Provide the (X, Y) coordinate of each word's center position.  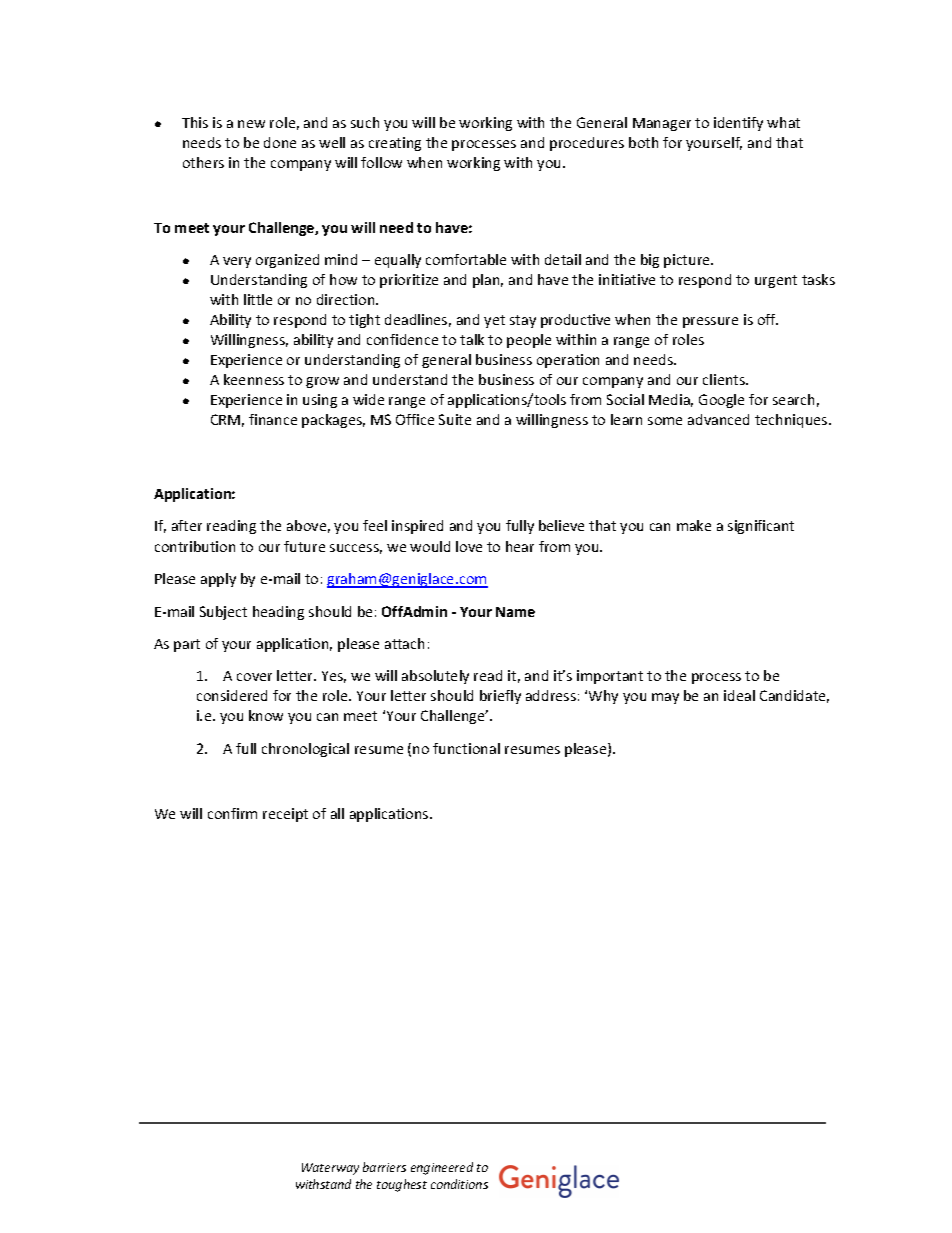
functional (466, 748)
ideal (739, 695)
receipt (285, 815)
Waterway (330, 1169)
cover (254, 677)
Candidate (794, 696)
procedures (587, 144)
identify (738, 124)
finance (273, 419)
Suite (455, 419)
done (280, 142)
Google (721, 401)
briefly (500, 697)
